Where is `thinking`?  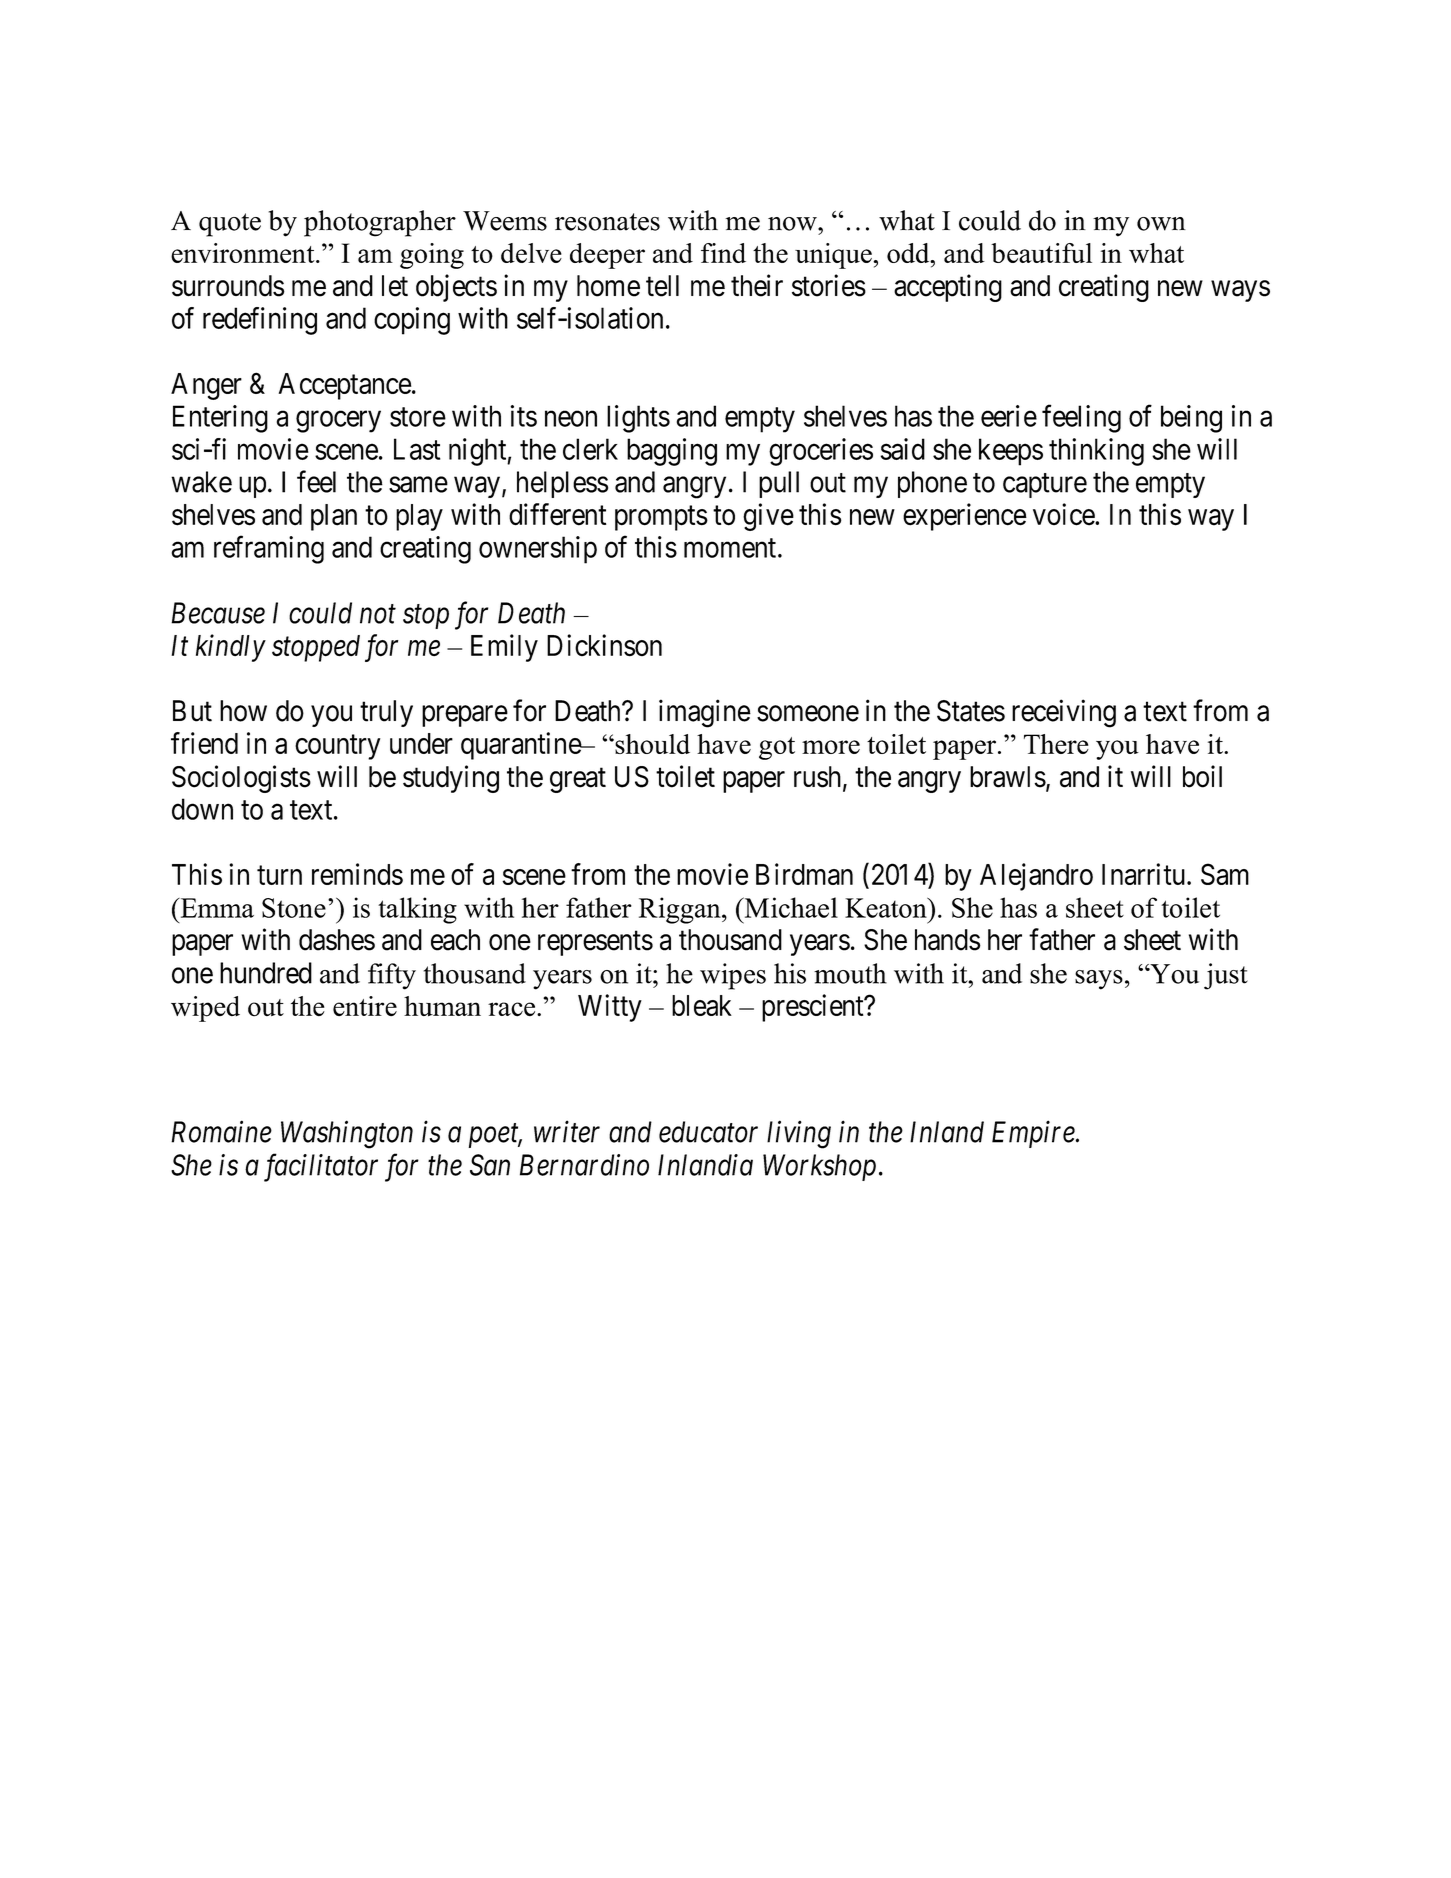 thinking is located at coordinates (1096, 452).
